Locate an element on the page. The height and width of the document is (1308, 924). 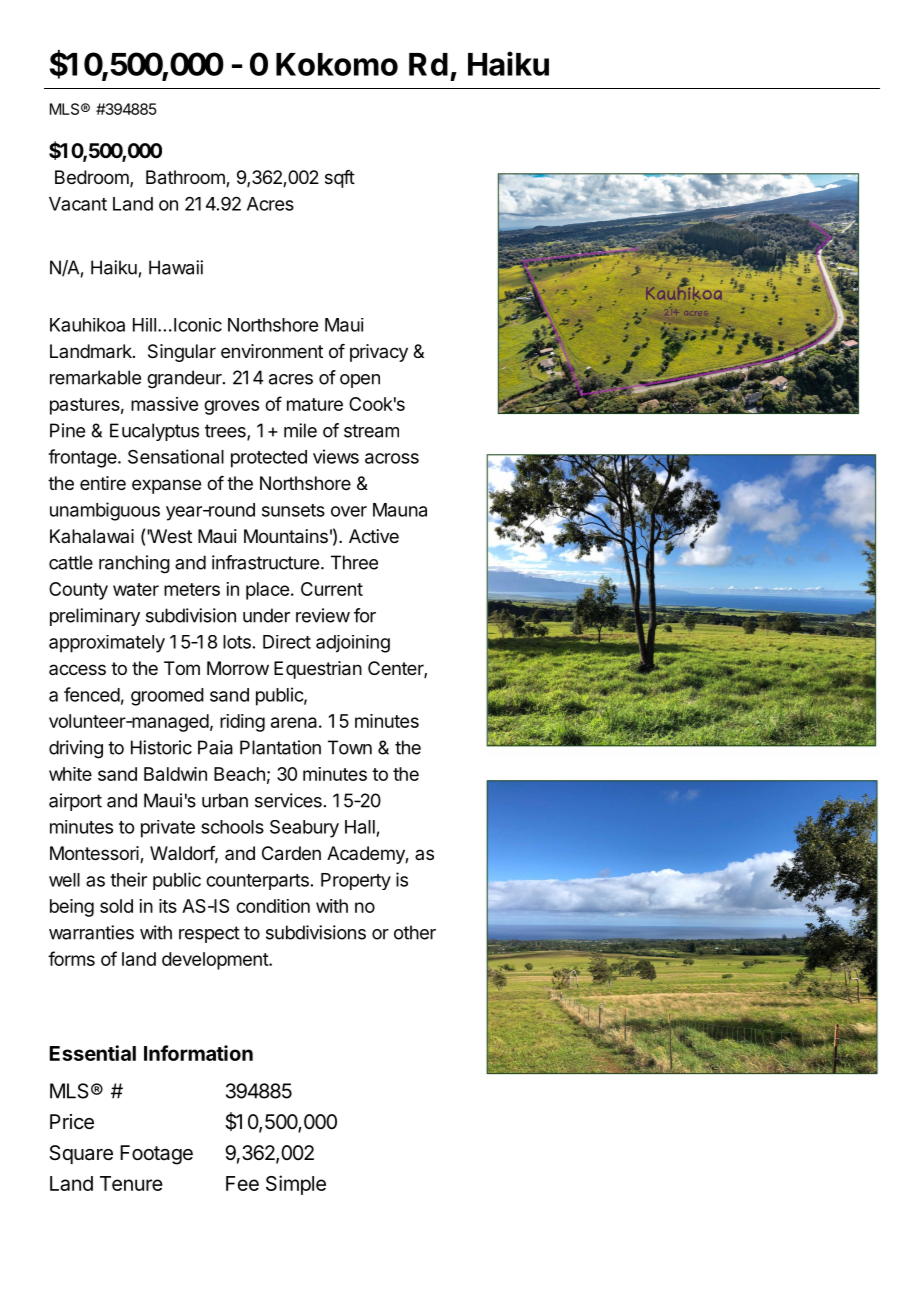
sold is located at coordinates (116, 906).
